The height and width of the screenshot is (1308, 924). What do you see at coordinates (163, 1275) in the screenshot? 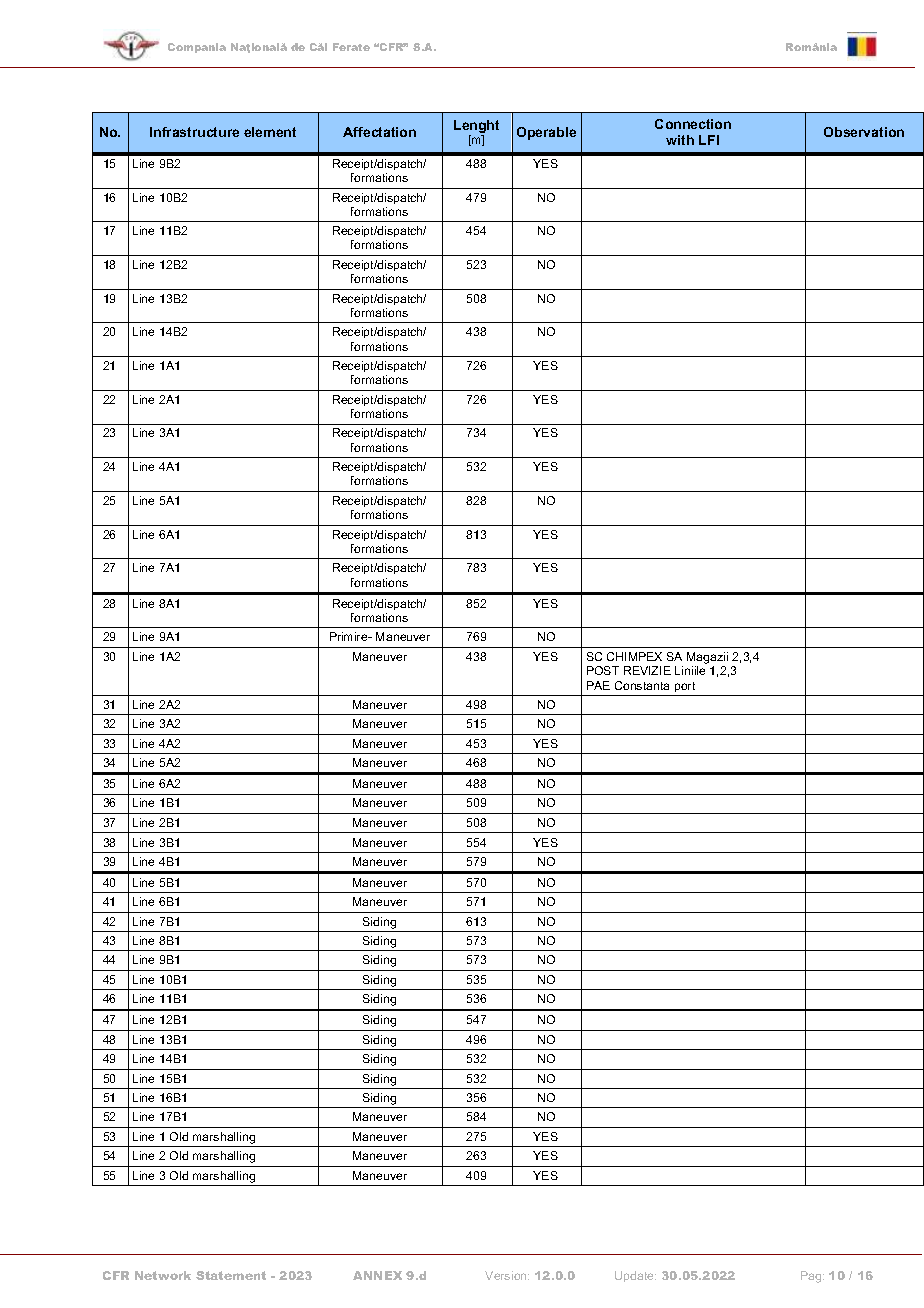
I see `Network` at bounding box center [163, 1275].
